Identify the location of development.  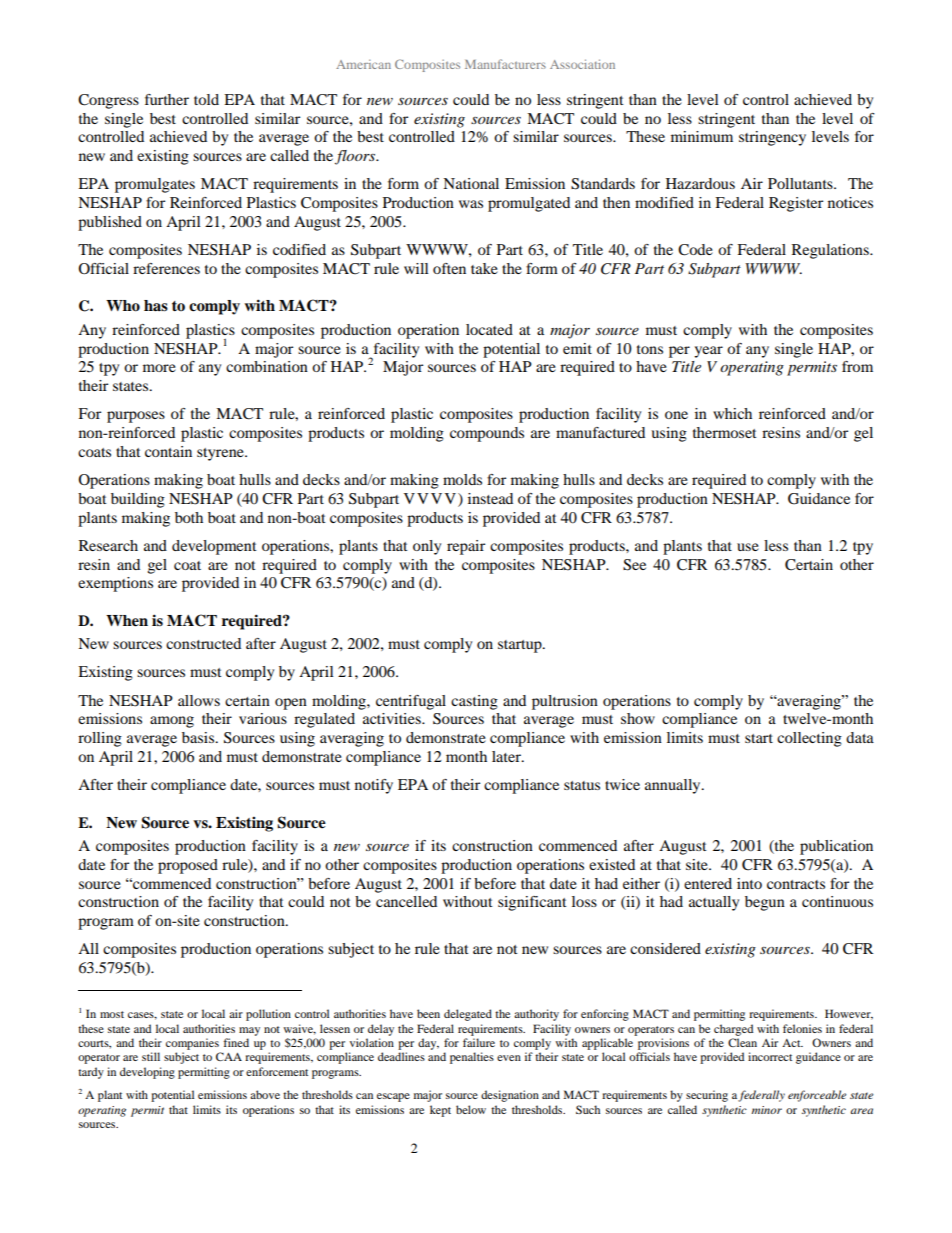
(214, 547).
